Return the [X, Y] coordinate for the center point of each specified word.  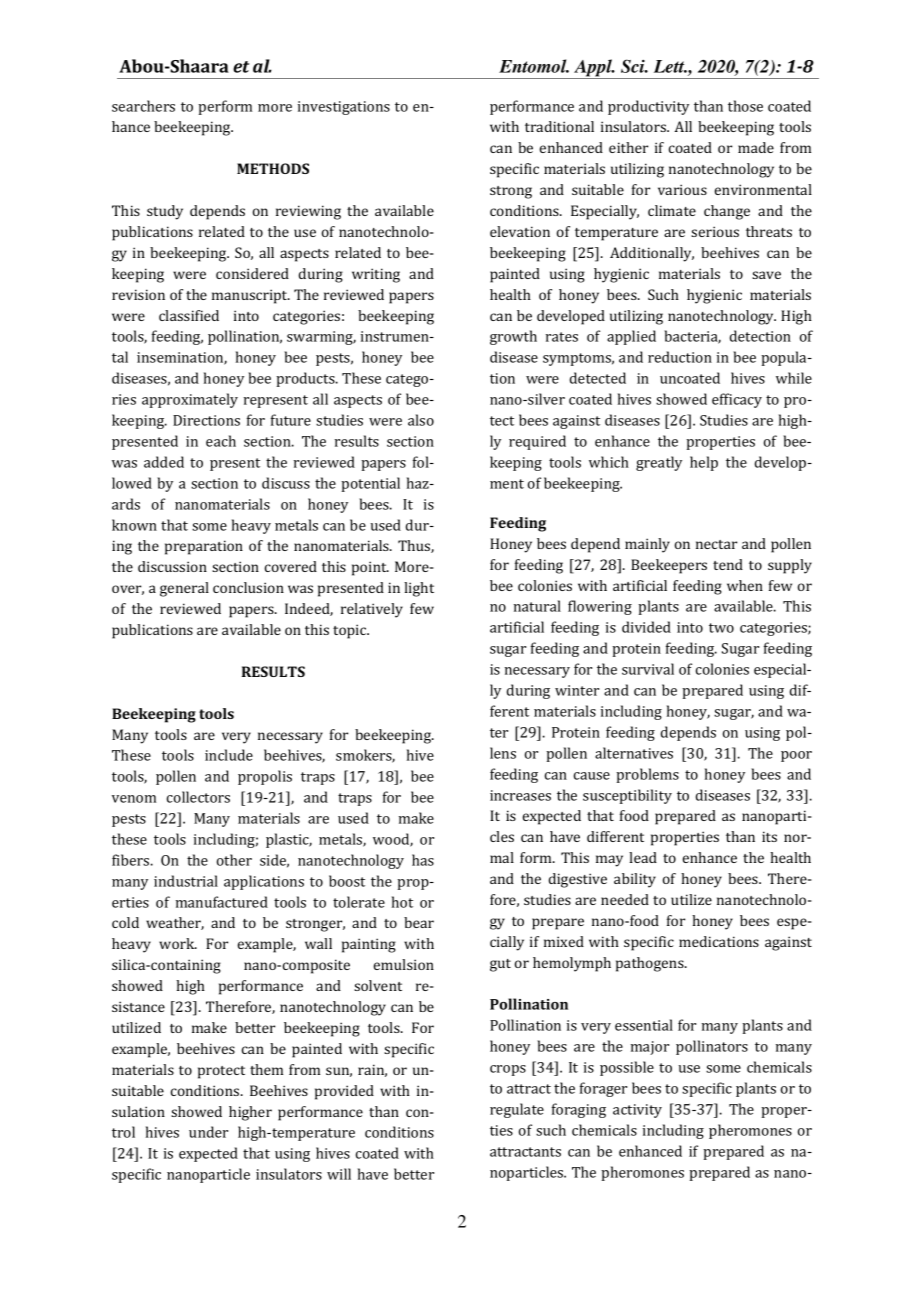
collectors [198, 797]
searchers [143, 106]
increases [520, 795]
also [421, 420]
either [628, 147]
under [208, 1132]
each [221, 441]
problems [647, 775]
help [704, 463]
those [745, 106]
